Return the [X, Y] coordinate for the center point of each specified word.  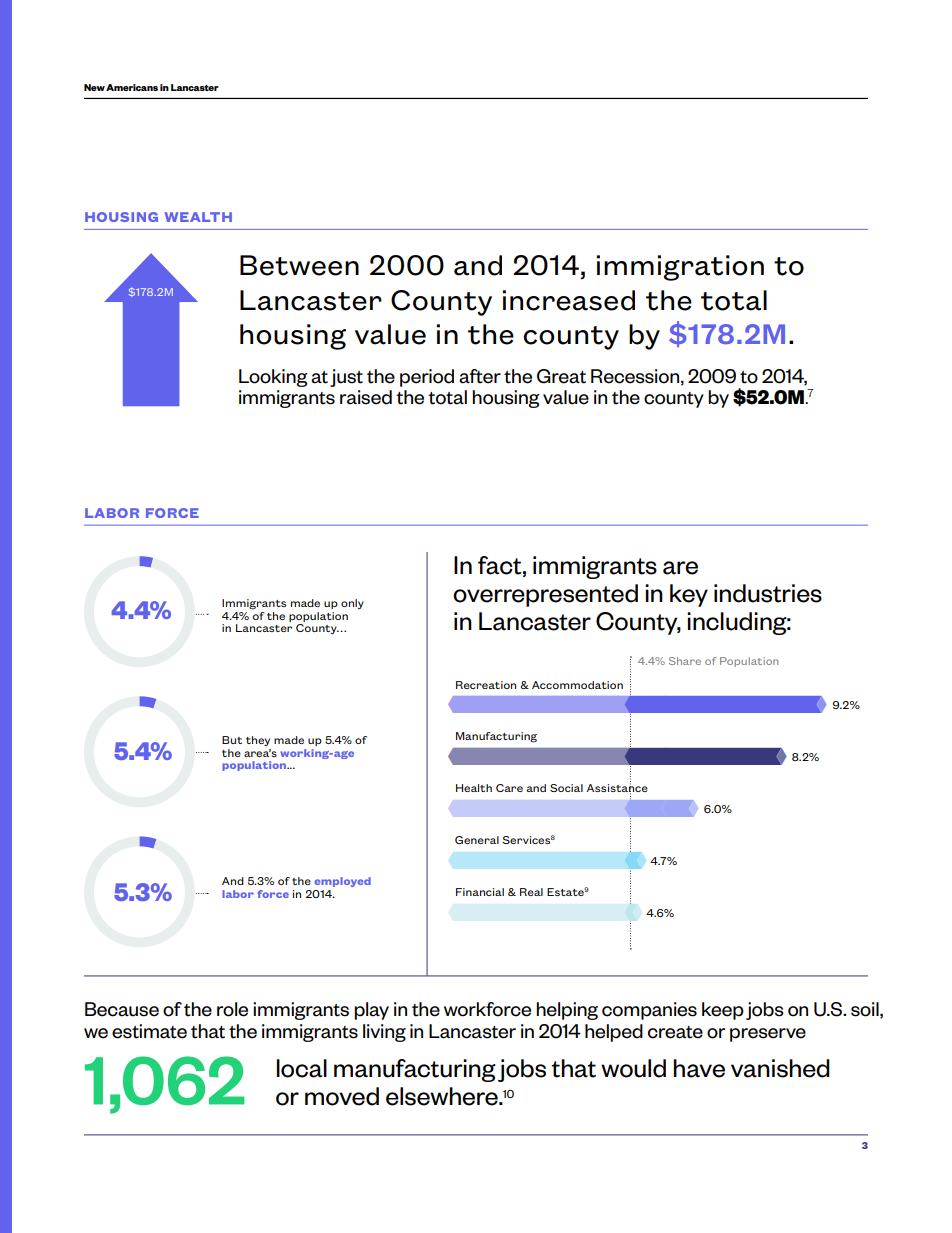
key [689, 595]
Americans [132, 87]
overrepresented [545, 595]
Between [299, 265]
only [352, 604]
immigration [680, 268]
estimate [149, 1031]
